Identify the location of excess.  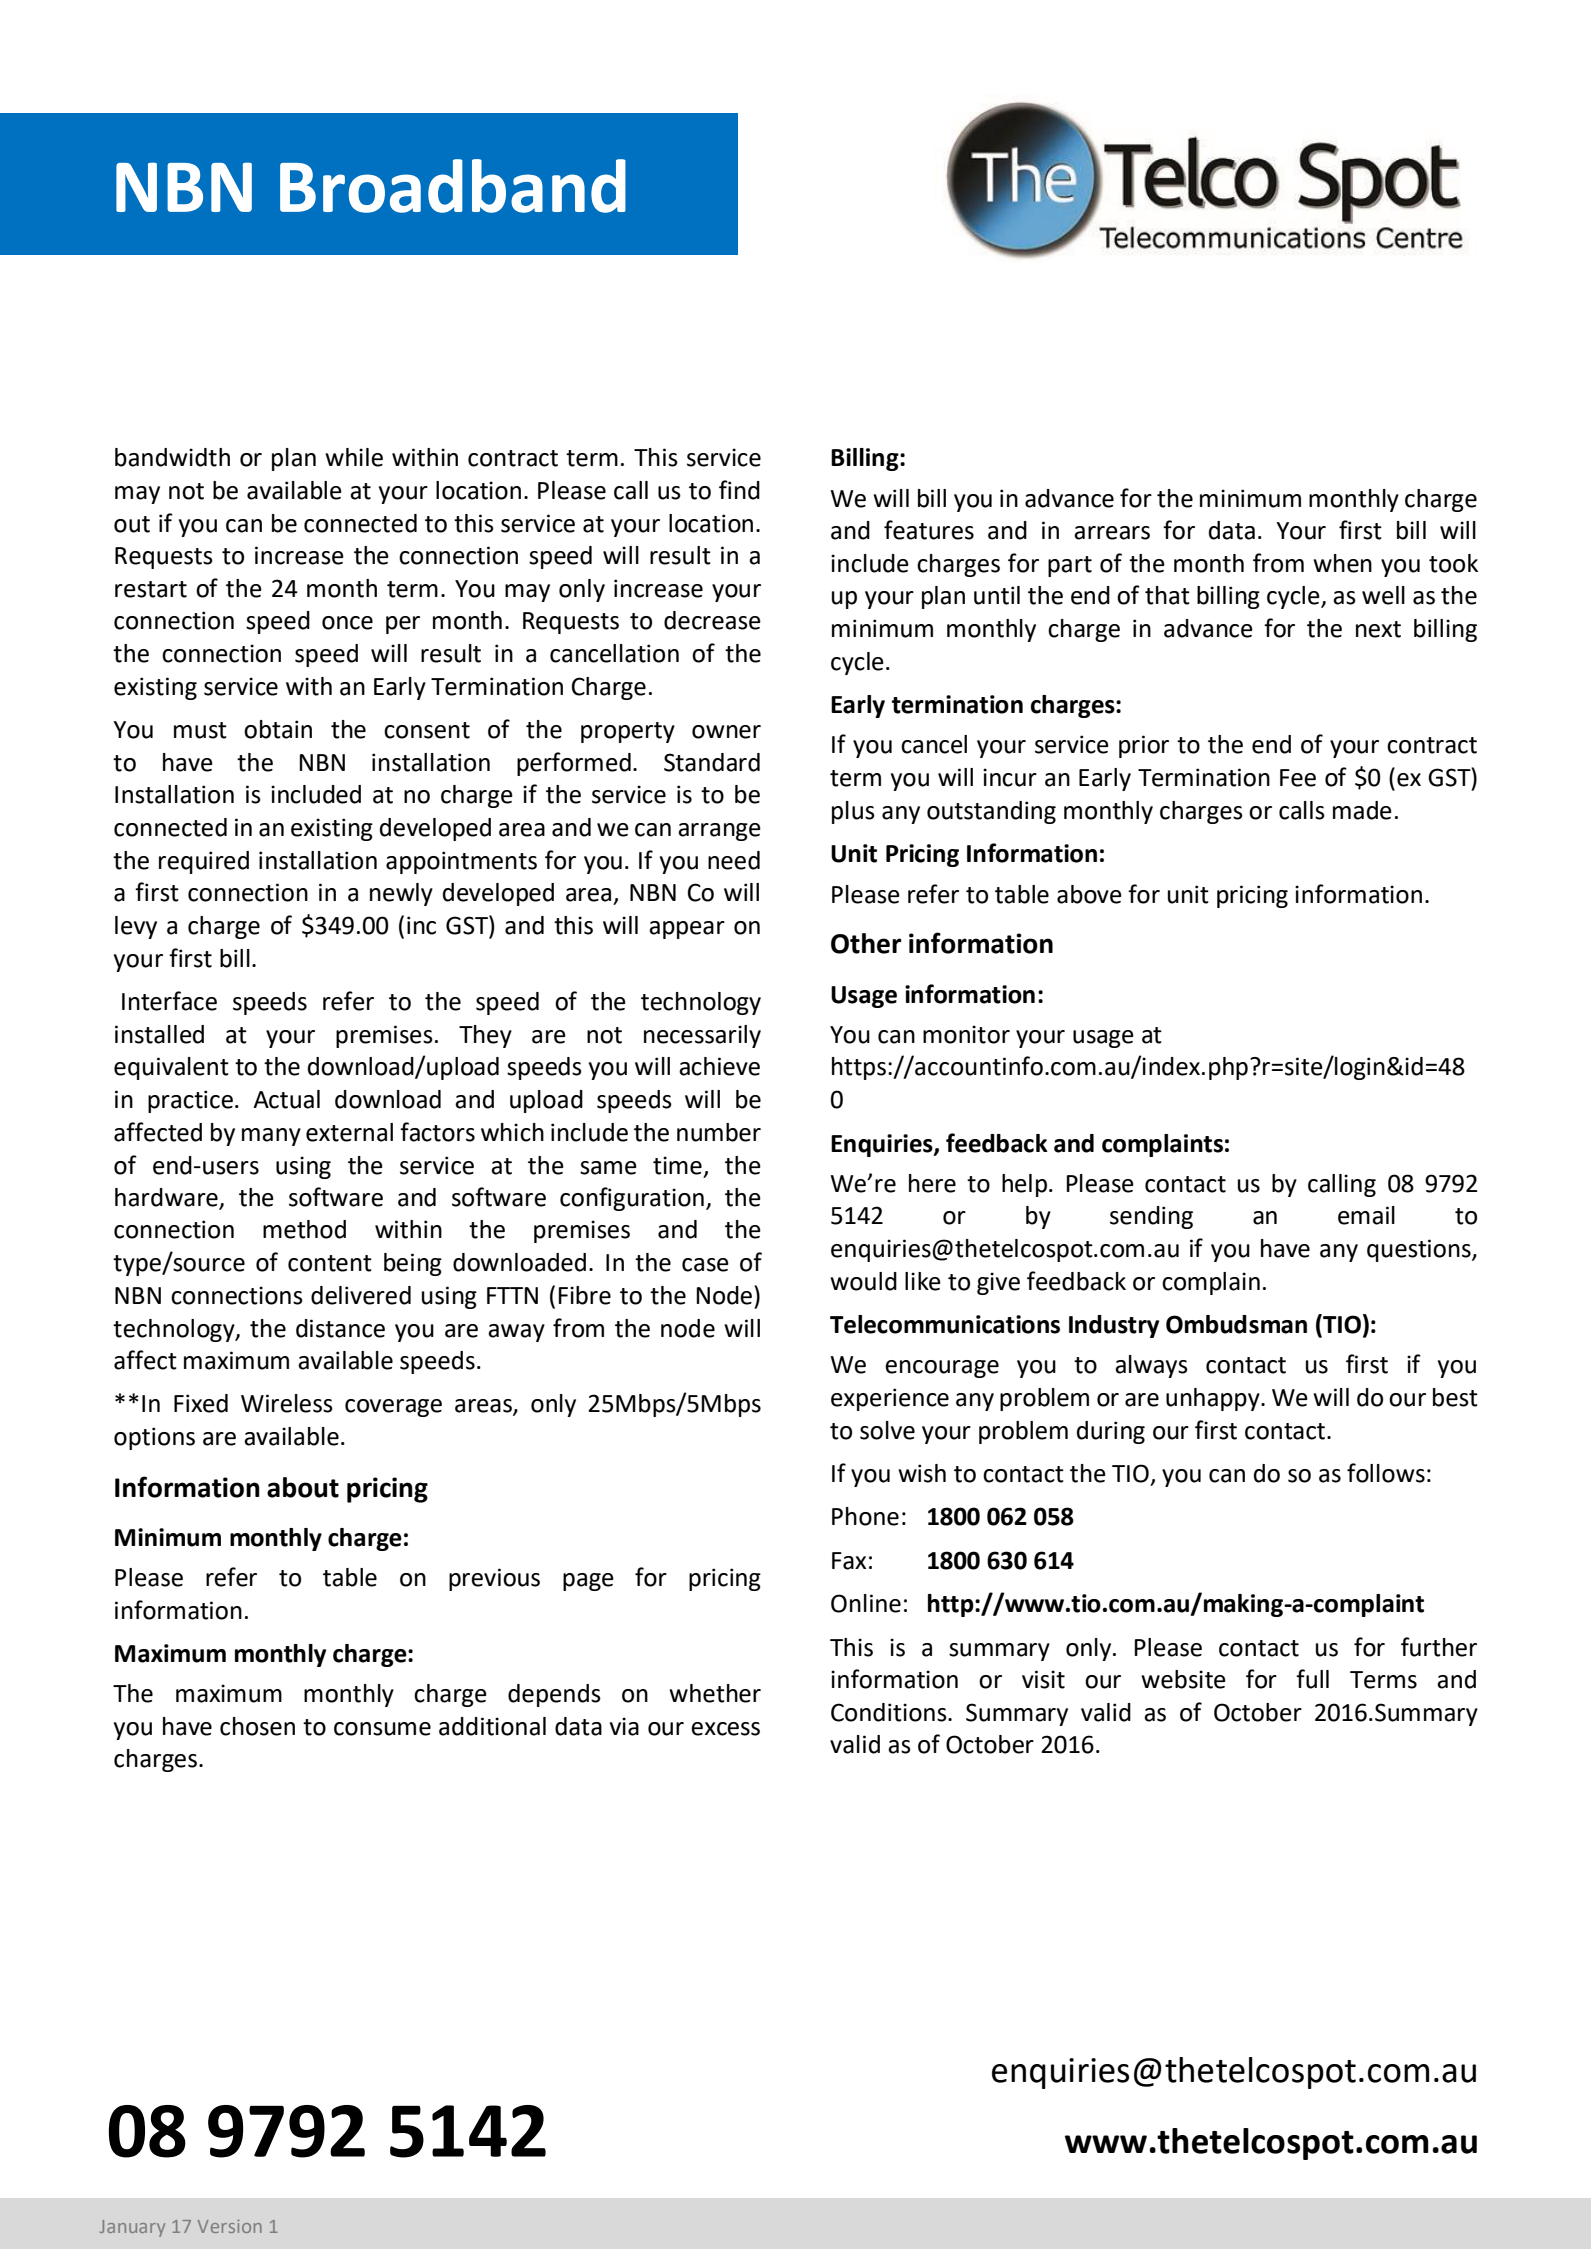
(725, 1729).
